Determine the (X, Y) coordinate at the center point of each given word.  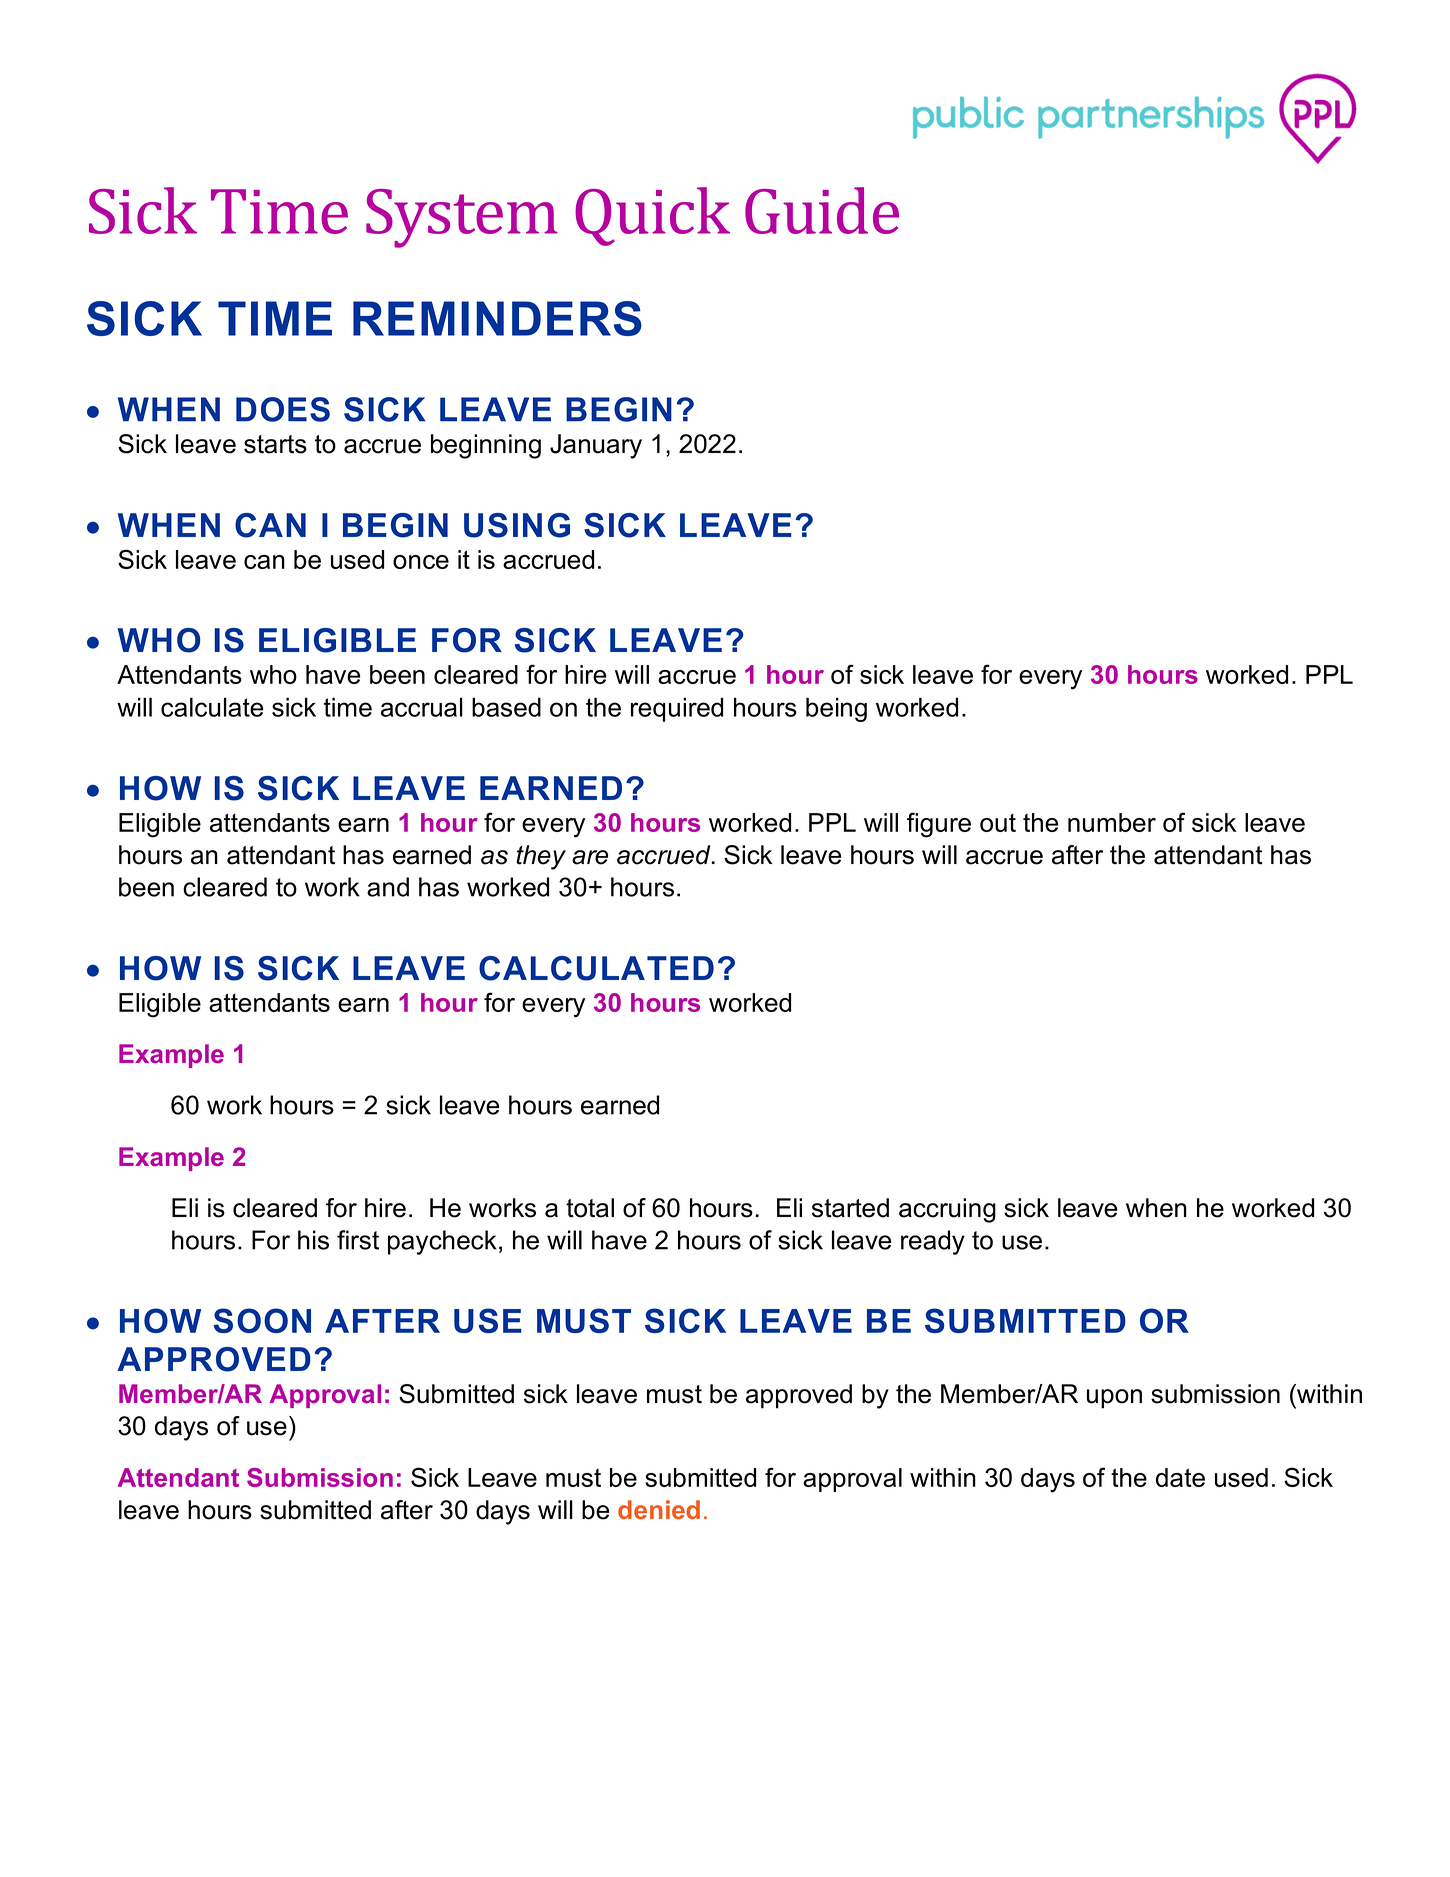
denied (659, 1509)
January (596, 446)
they (541, 857)
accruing (947, 1210)
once (421, 562)
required (677, 709)
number (1112, 822)
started (850, 1208)
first (358, 1240)
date (1180, 1477)
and (388, 887)
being (836, 709)
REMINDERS (497, 318)
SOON (262, 1320)
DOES (283, 409)
